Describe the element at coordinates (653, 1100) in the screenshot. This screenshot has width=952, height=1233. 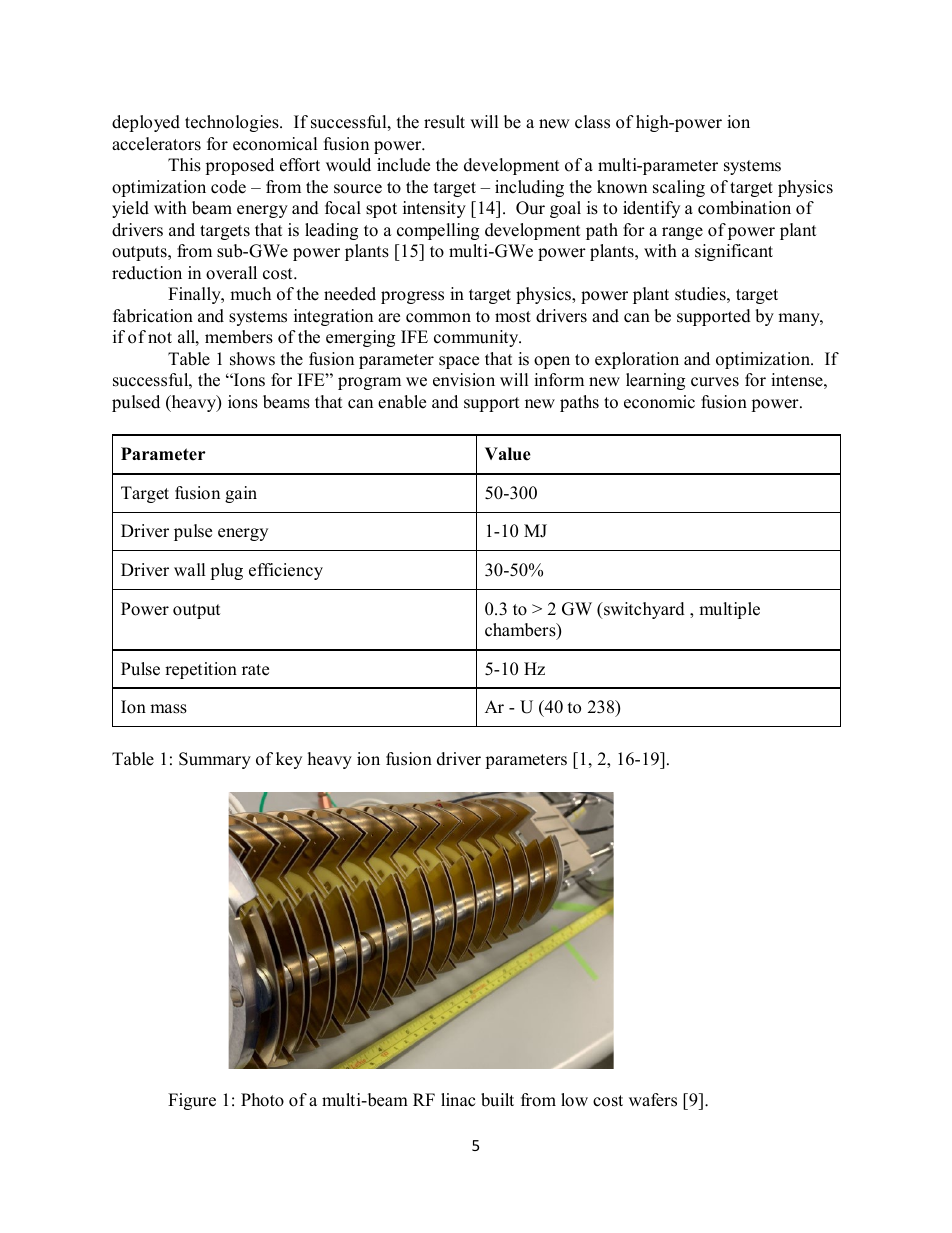
I see `wafers` at that location.
